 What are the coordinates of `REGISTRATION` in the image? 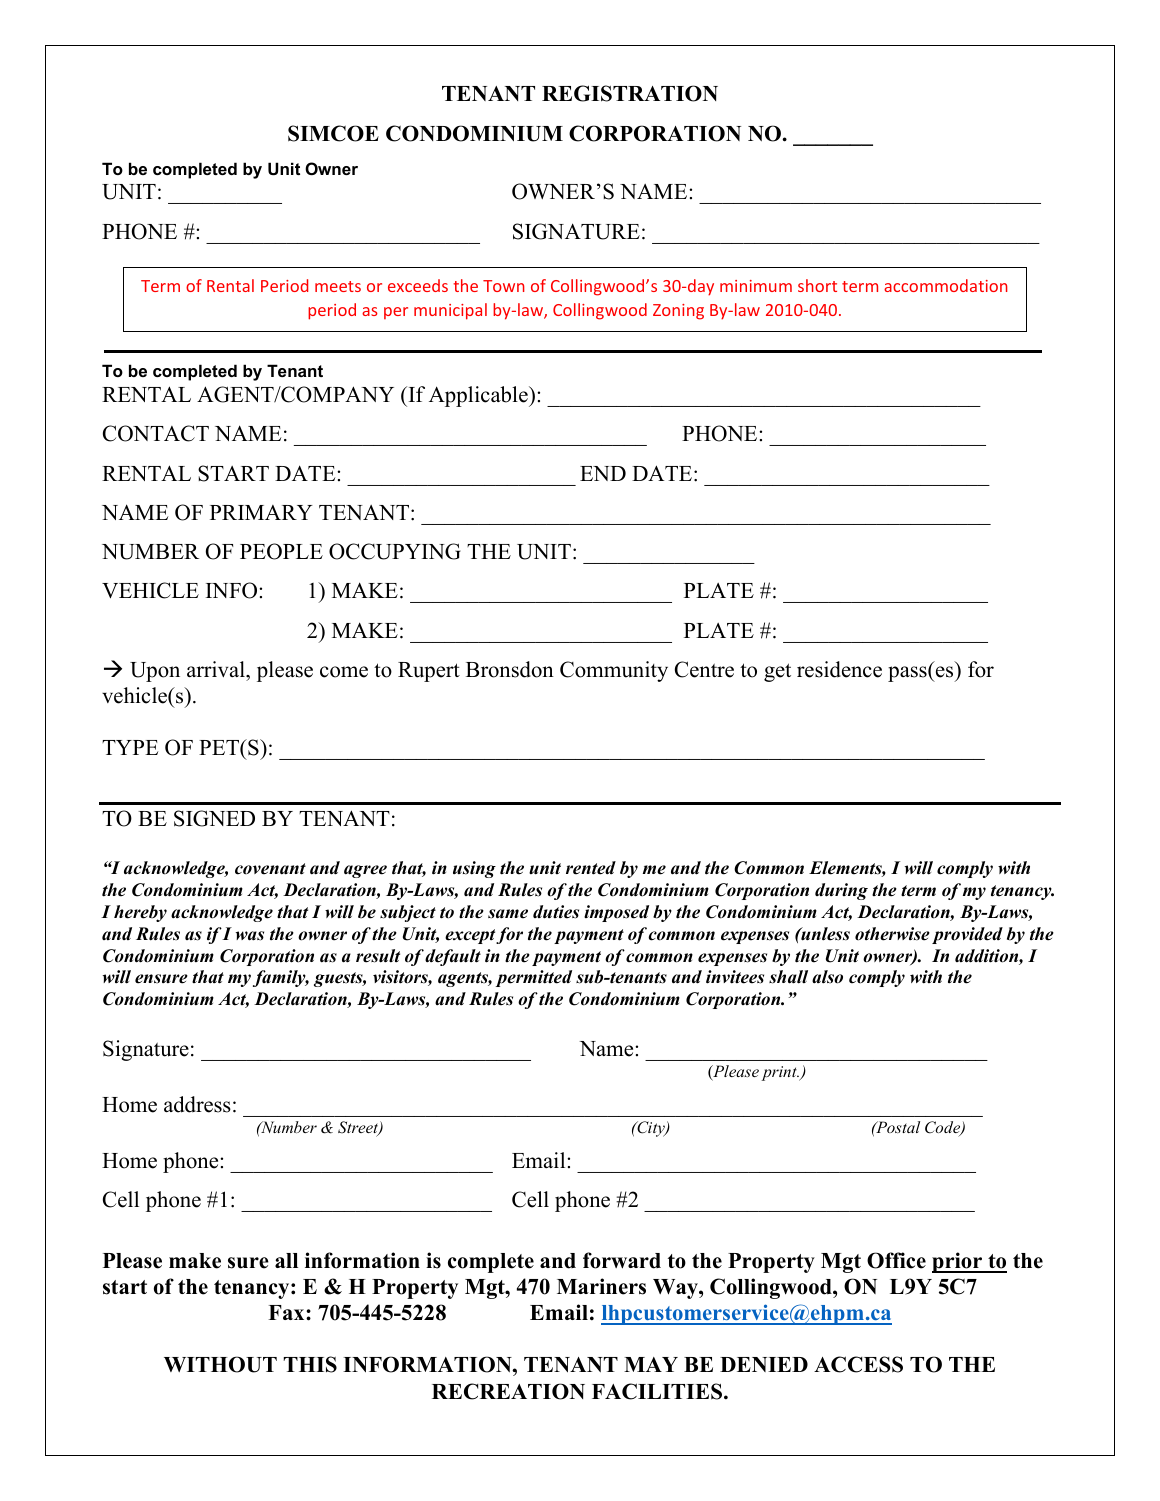 It's located at (630, 93).
